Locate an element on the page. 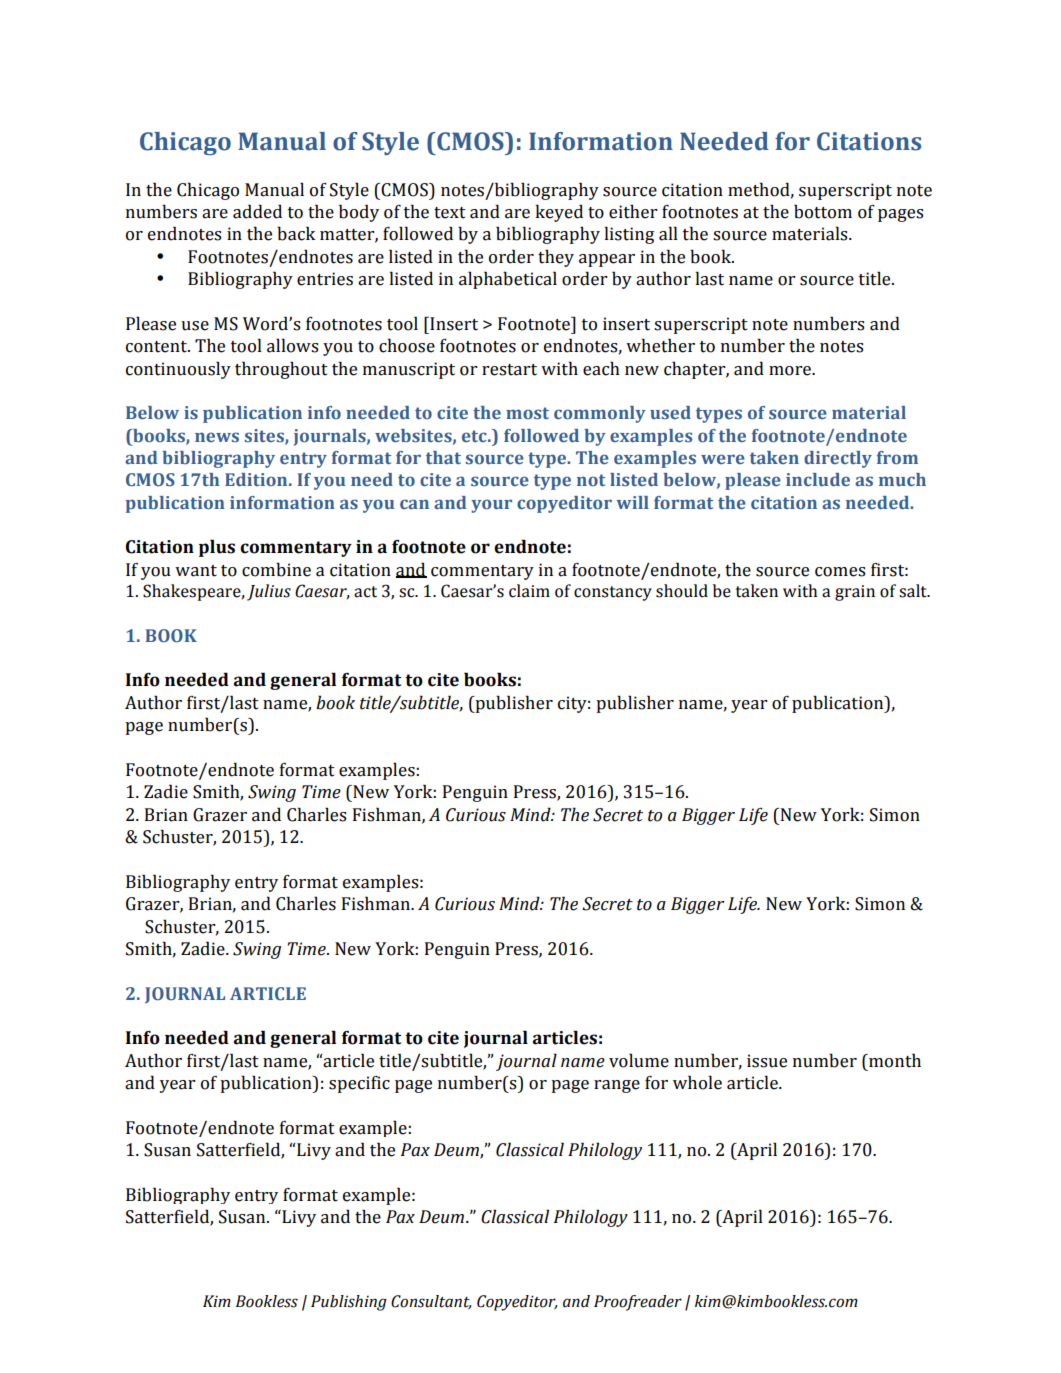 The width and height of the document is (1061, 1373). bottom is located at coordinates (823, 211).
